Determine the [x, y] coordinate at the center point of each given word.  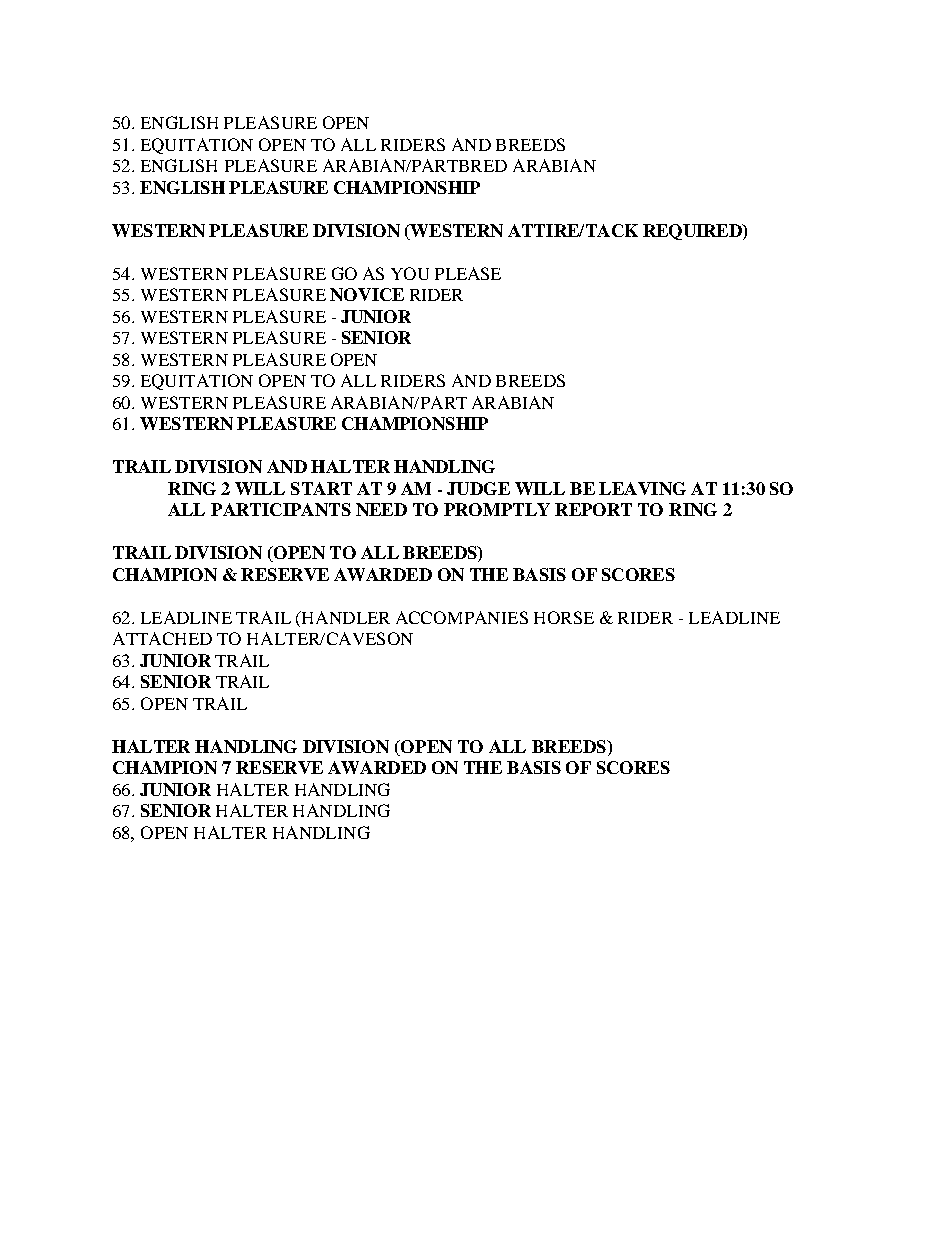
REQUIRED [693, 232]
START [321, 488]
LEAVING [642, 488]
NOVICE [367, 294]
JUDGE [478, 488]
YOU [410, 273]
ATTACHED [162, 638]
